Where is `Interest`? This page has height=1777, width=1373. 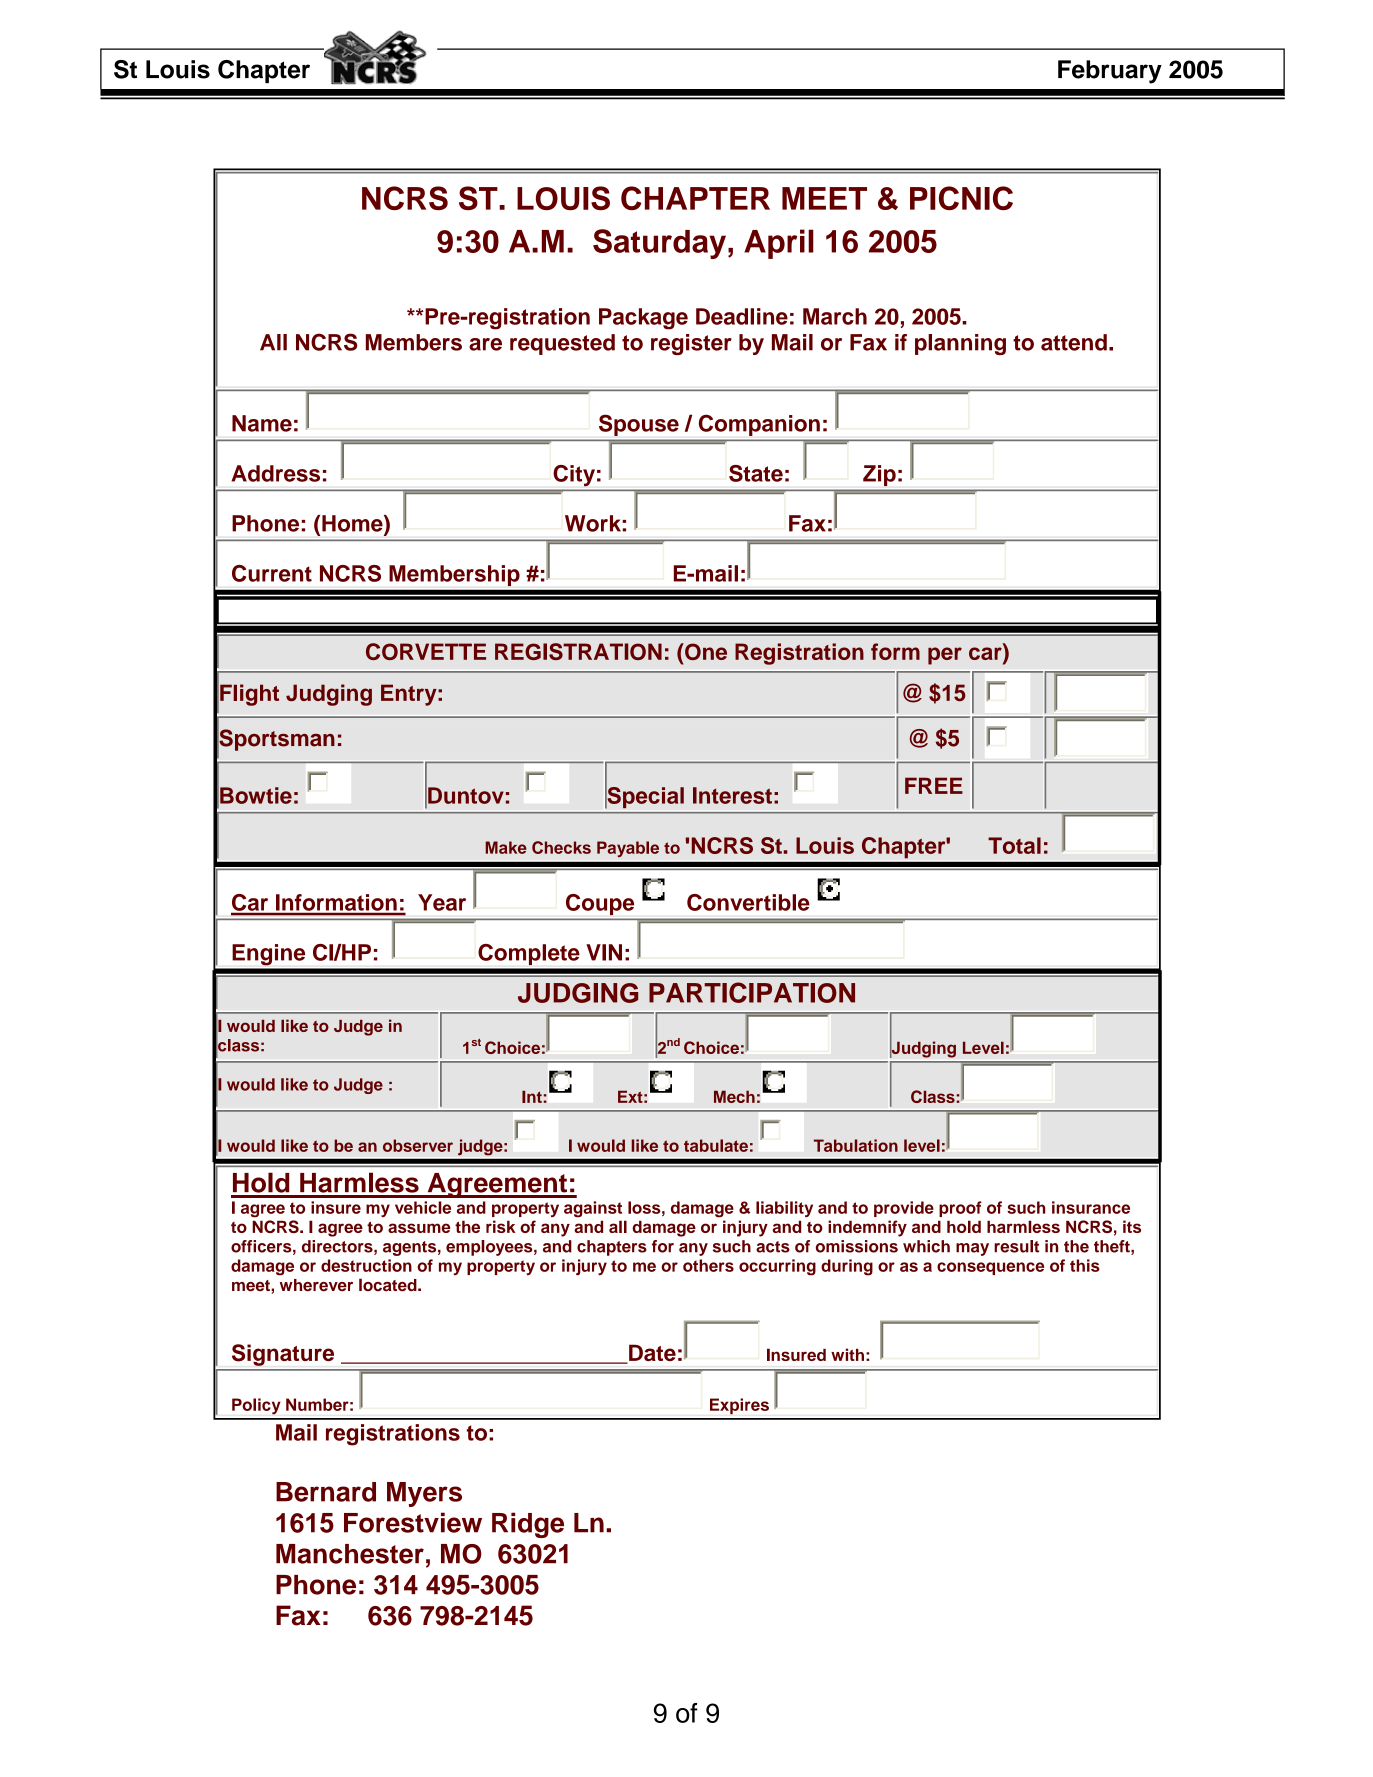
Interest is located at coordinates (732, 795).
